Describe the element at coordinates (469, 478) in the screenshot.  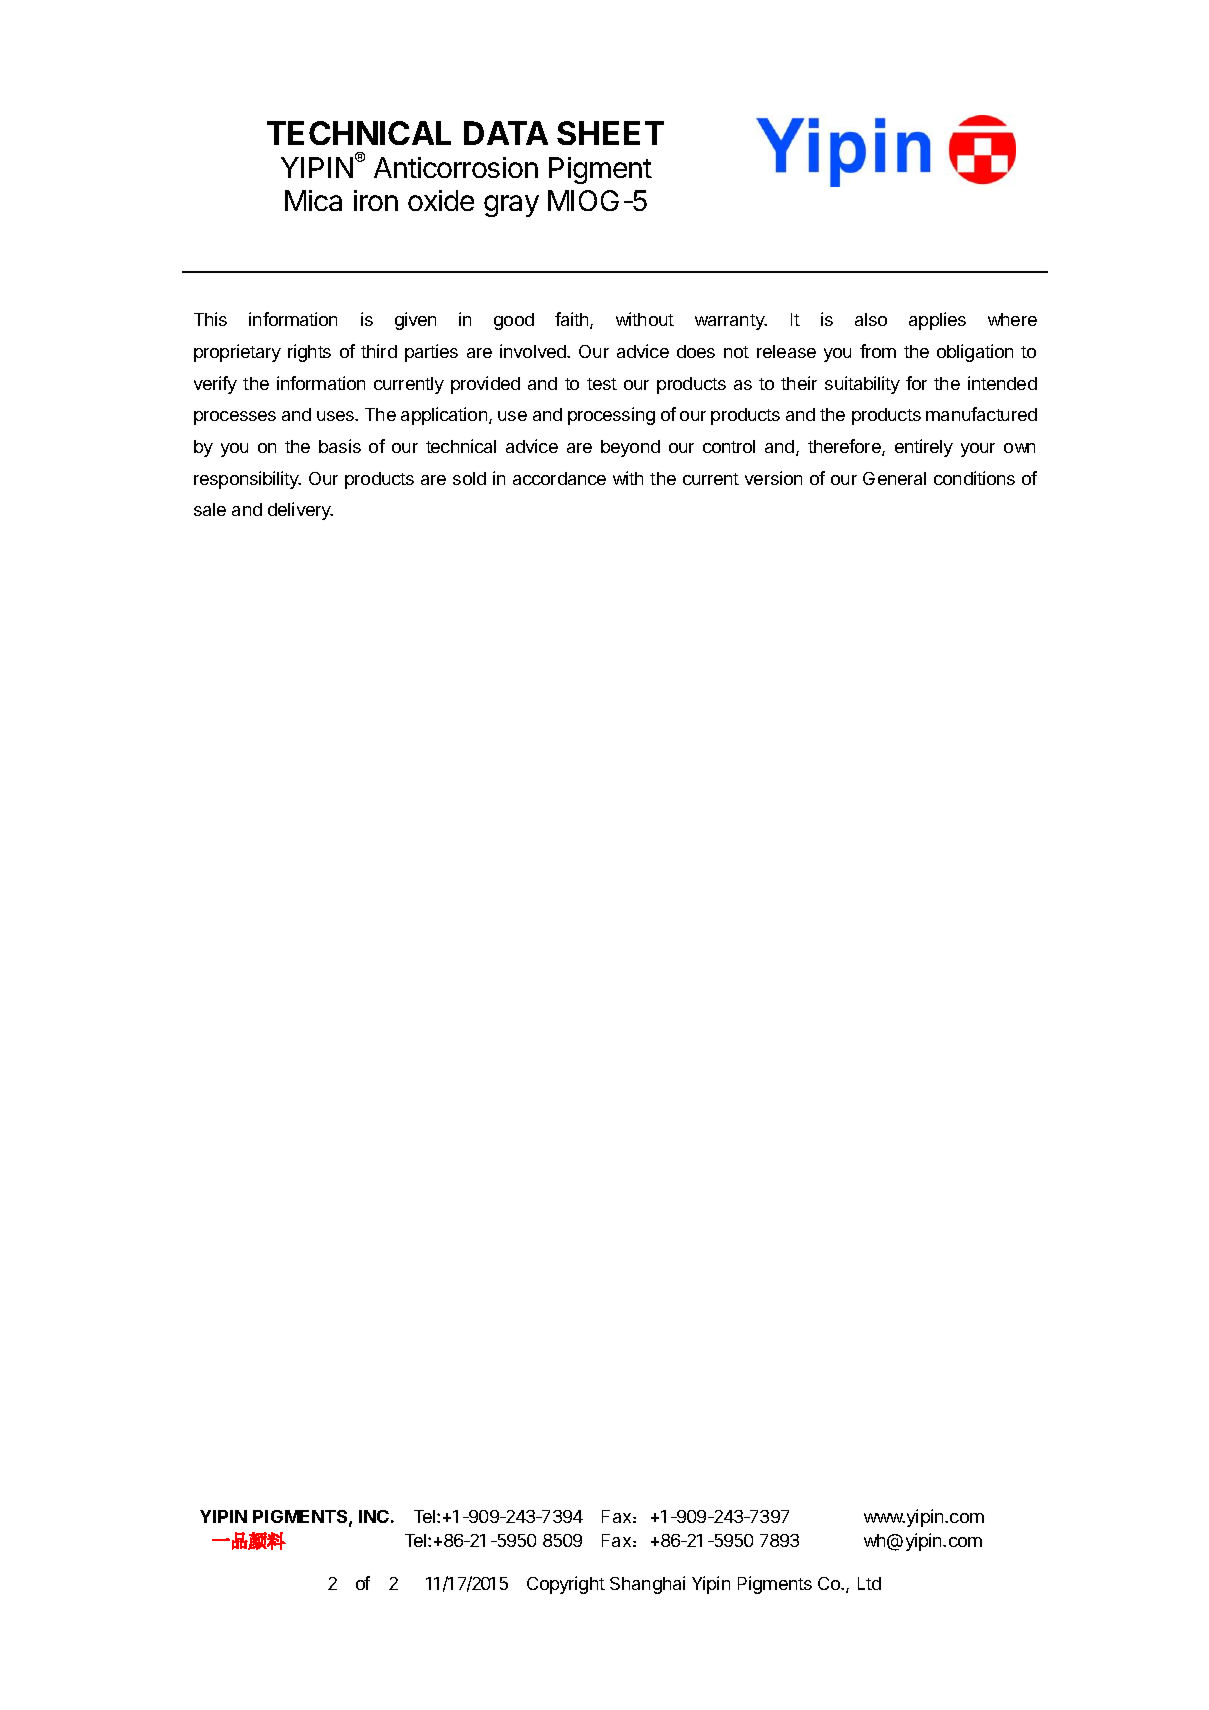
I see `sold` at that location.
